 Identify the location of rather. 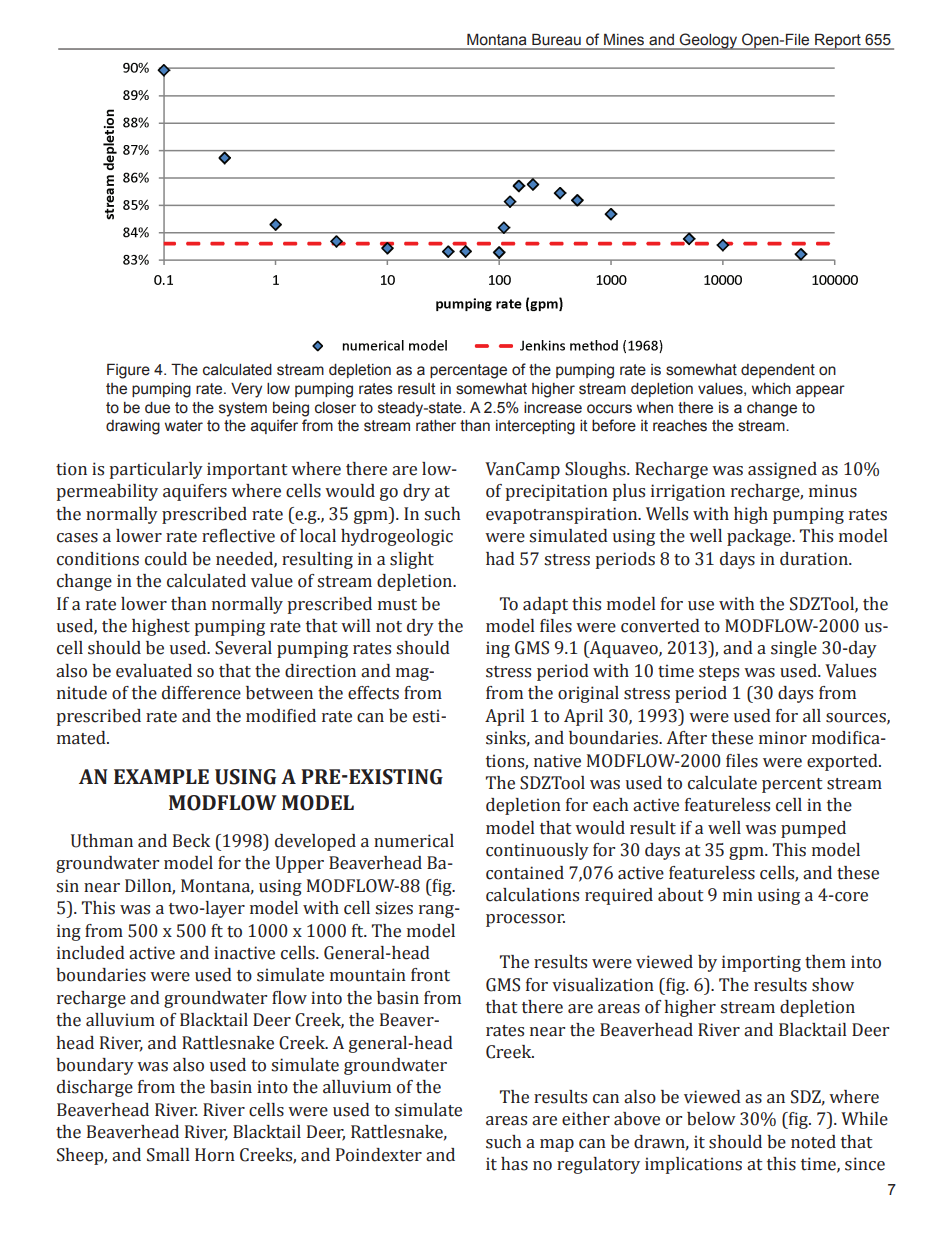
(436, 426).
